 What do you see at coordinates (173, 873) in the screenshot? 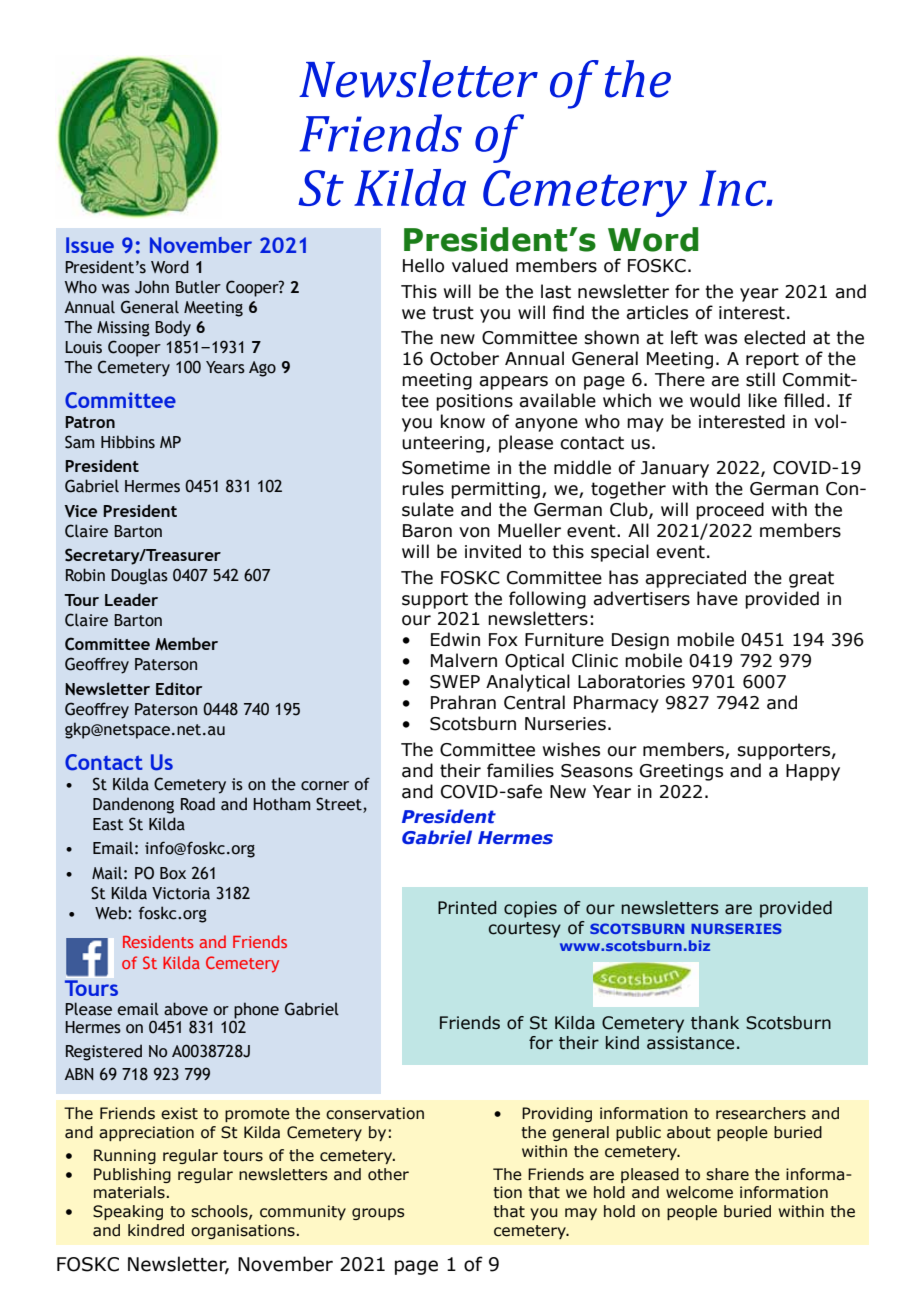
I see `Box` at bounding box center [173, 873].
